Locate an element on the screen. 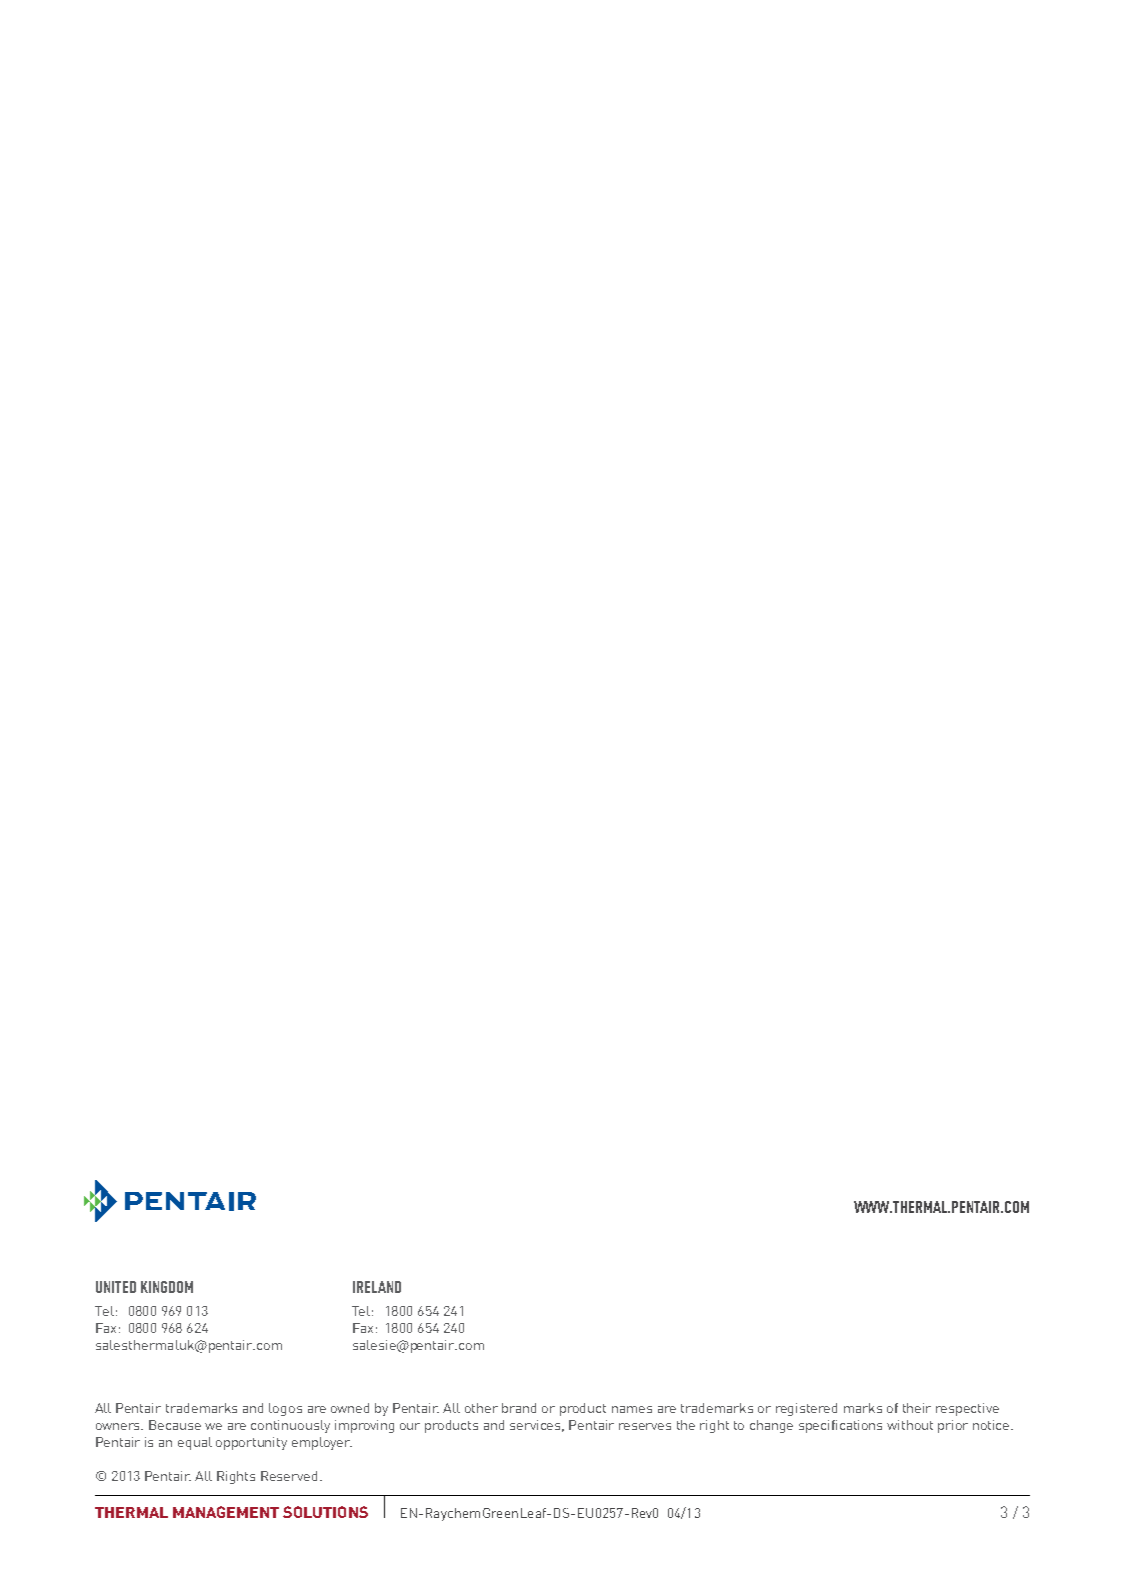 This screenshot has height=1593, width=1126. Ireland is located at coordinates (377, 1287).
